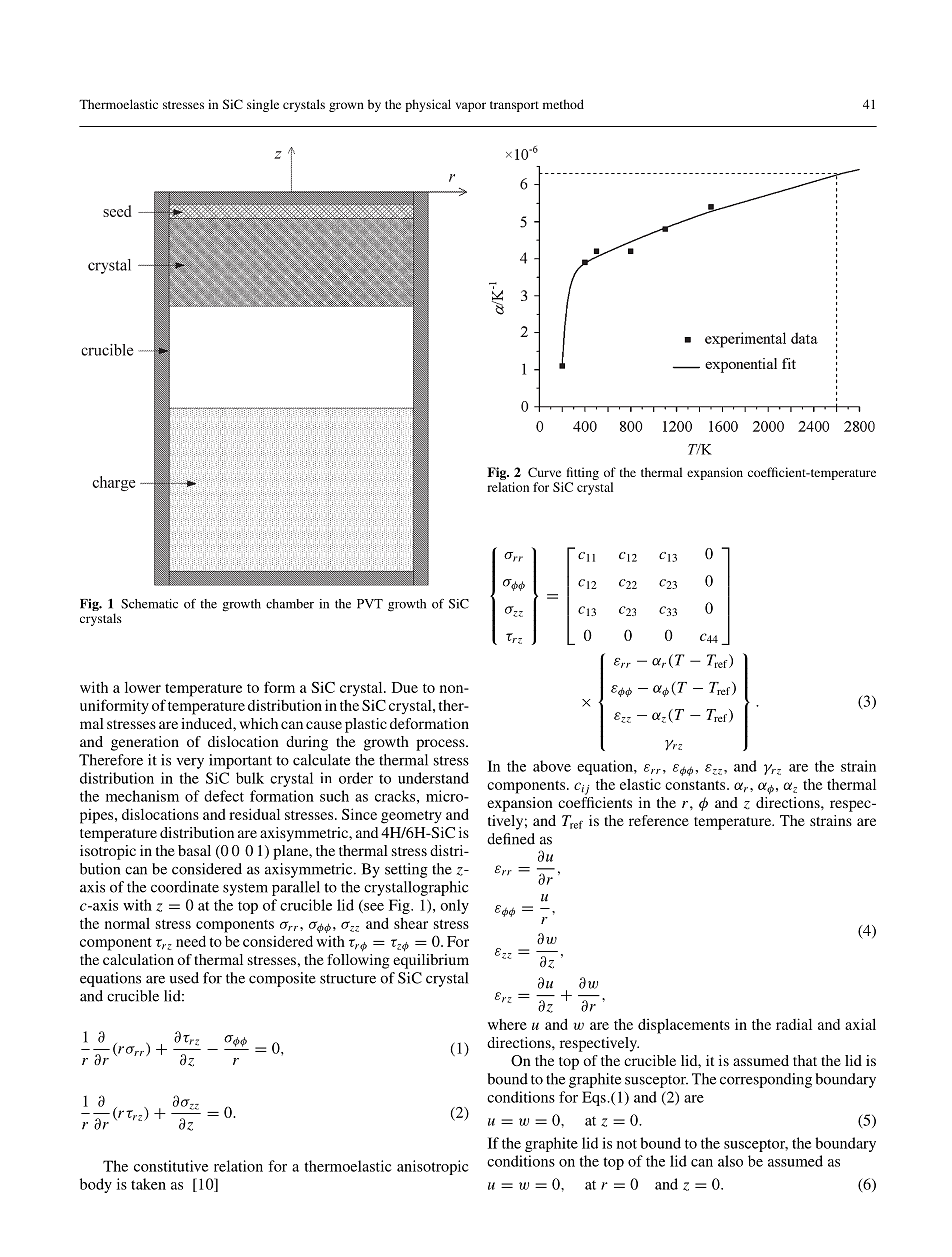 The width and height of the screenshot is (952, 1257). What do you see at coordinates (143, 687) in the screenshot?
I see `lower` at bounding box center [143, 687].
